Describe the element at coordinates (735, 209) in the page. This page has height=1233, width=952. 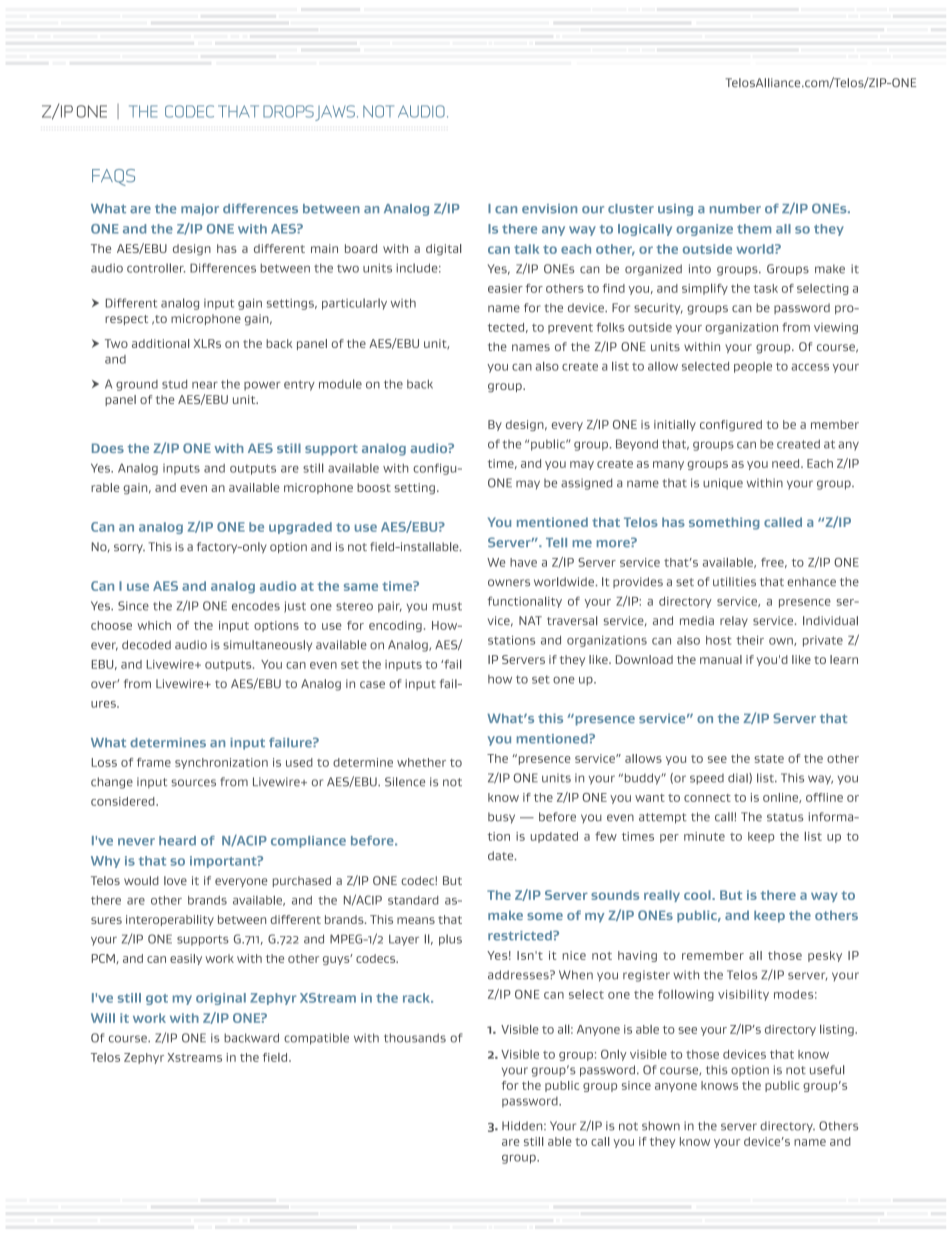
I see `number` at that location.
